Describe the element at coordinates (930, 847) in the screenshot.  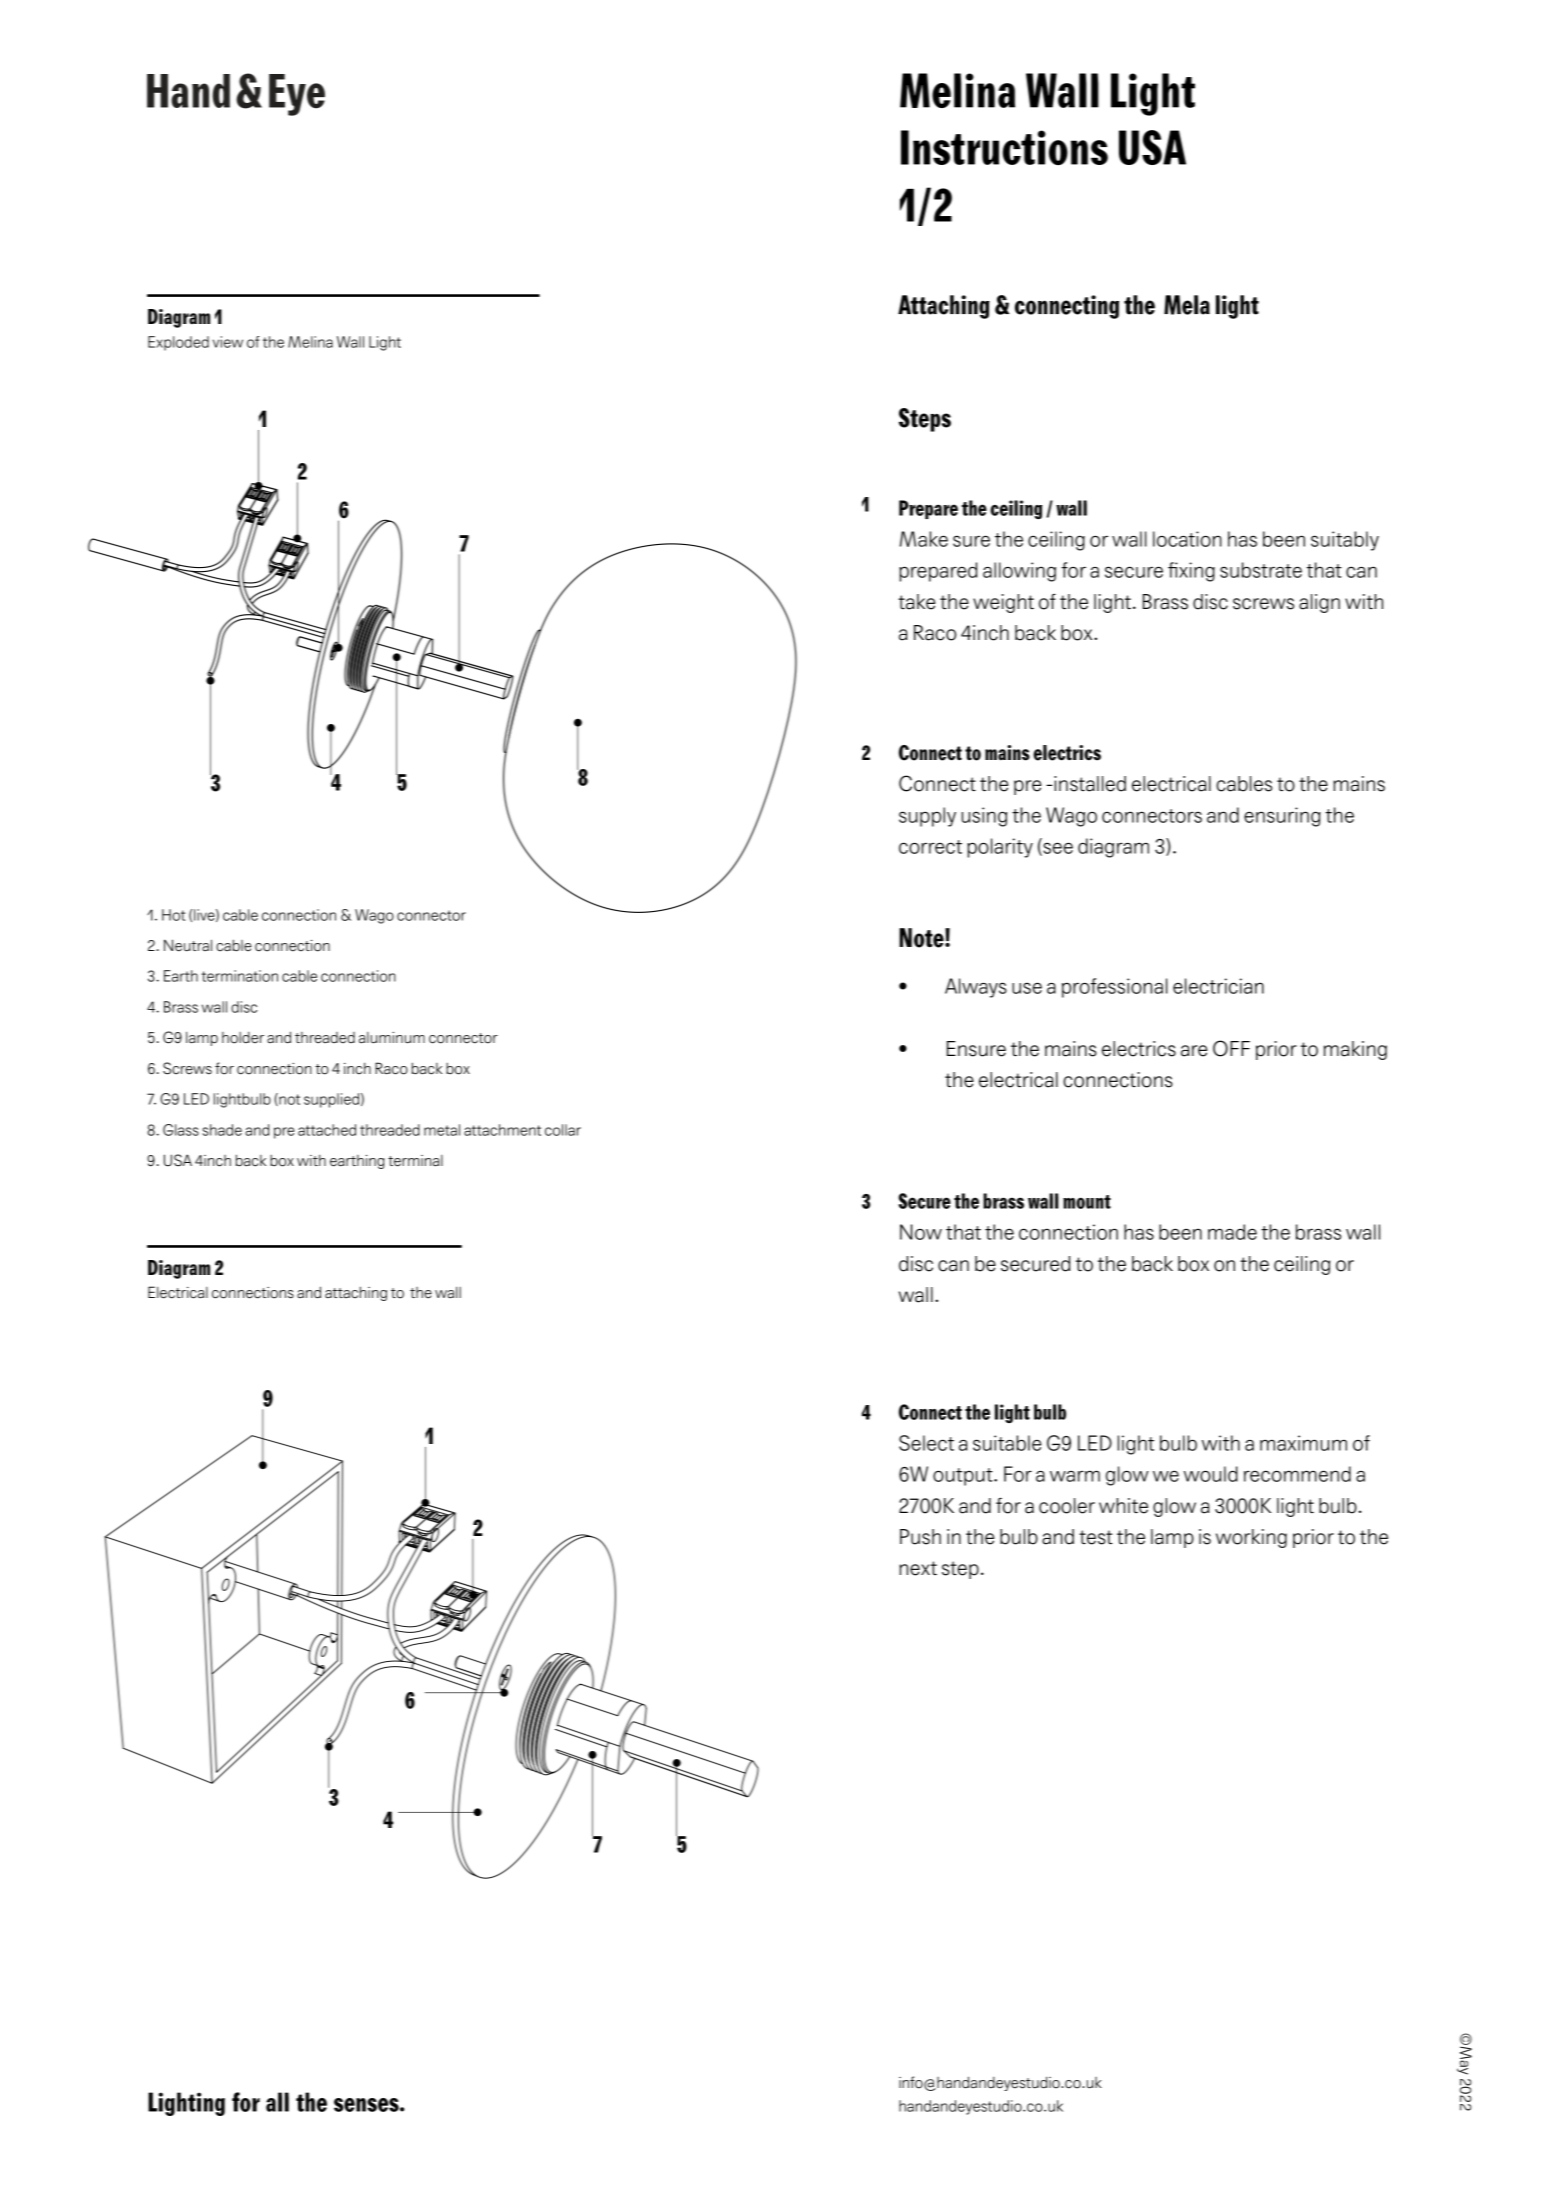
I see `correct` at that location.
